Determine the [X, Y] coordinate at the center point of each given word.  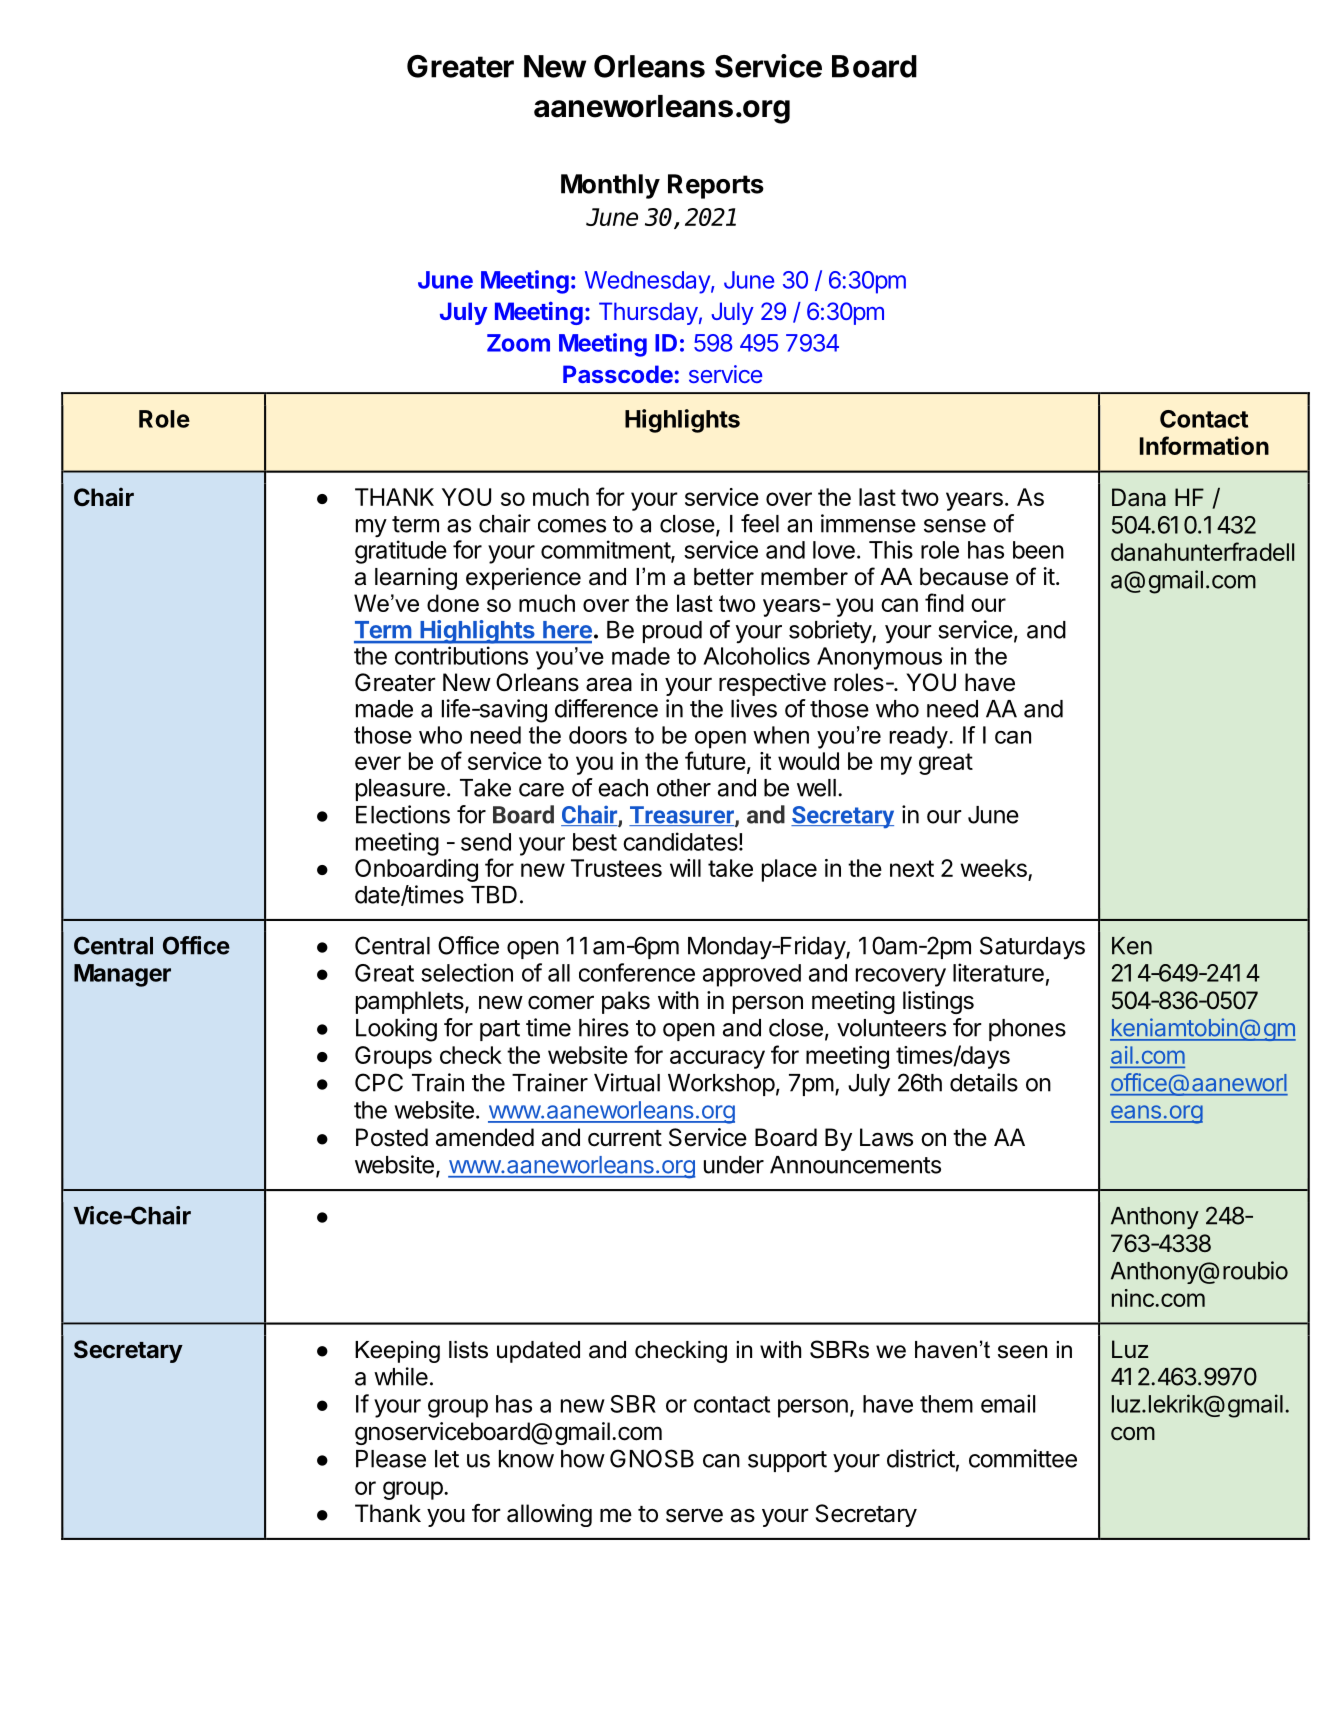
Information [1204, 445]
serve [694, 1515]
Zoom [518, 343]
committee [1023, 1458]
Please [391, 1459]
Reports [716, 186]
